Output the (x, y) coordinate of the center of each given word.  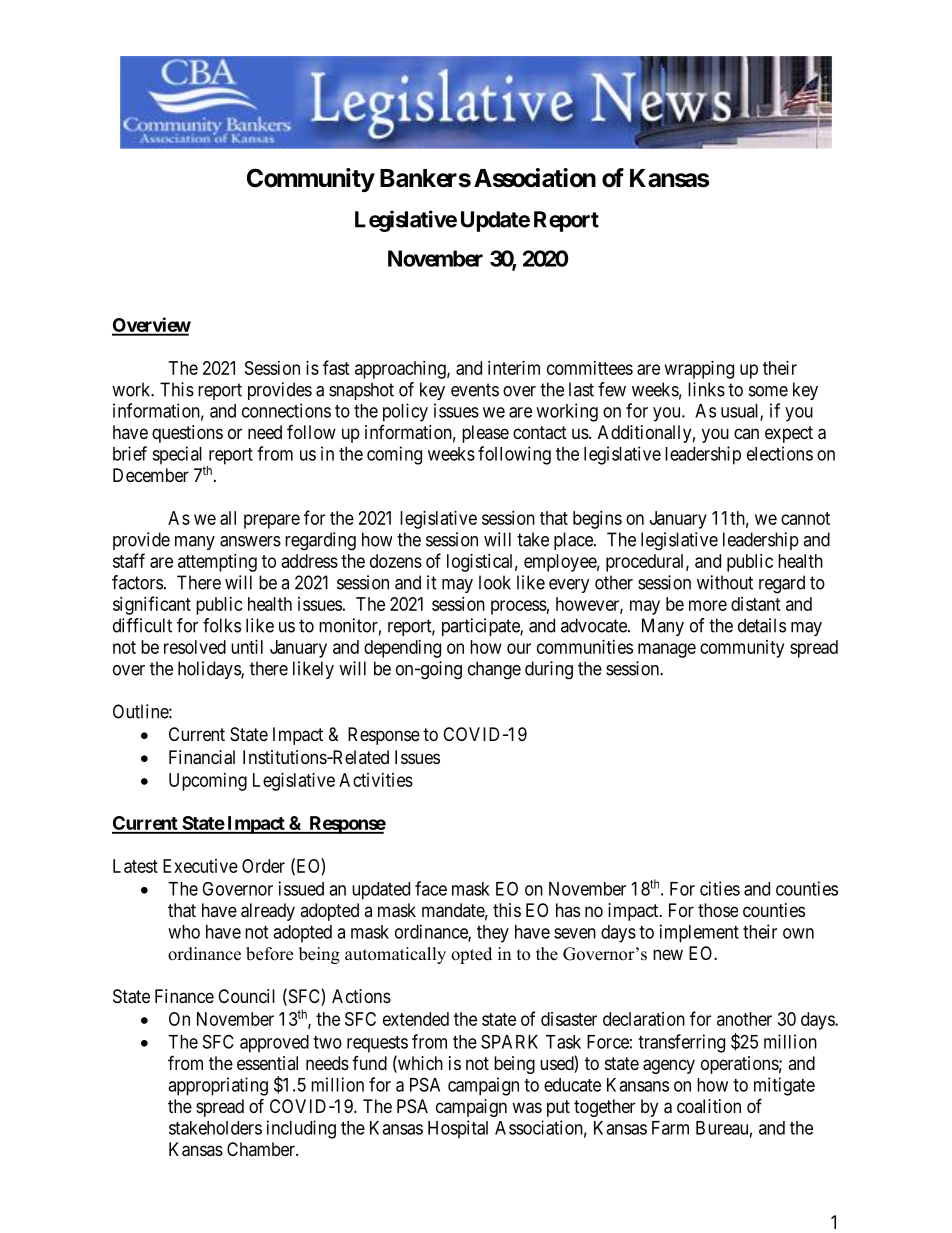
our (519, 648)
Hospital (458, 1129)
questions (187, 434)
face (431, 888)
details (762, 625)
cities (720, 888)
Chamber (262, 1149)
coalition (709, 1106)
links (706, 389)
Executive (200, 866)
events (475, 390)
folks (222, 625)
